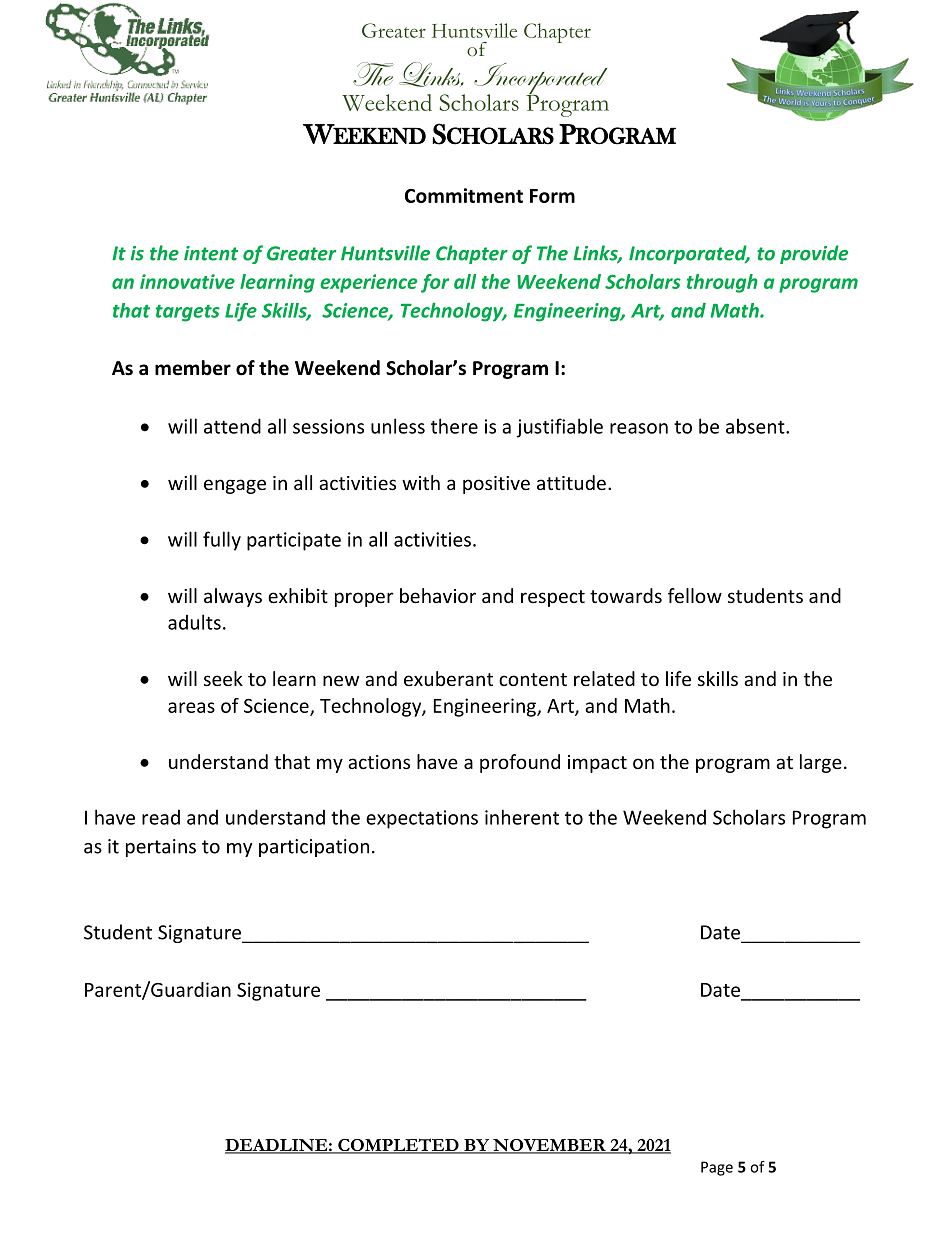  I want to click on COMPLETED, so click(398, 1146).
